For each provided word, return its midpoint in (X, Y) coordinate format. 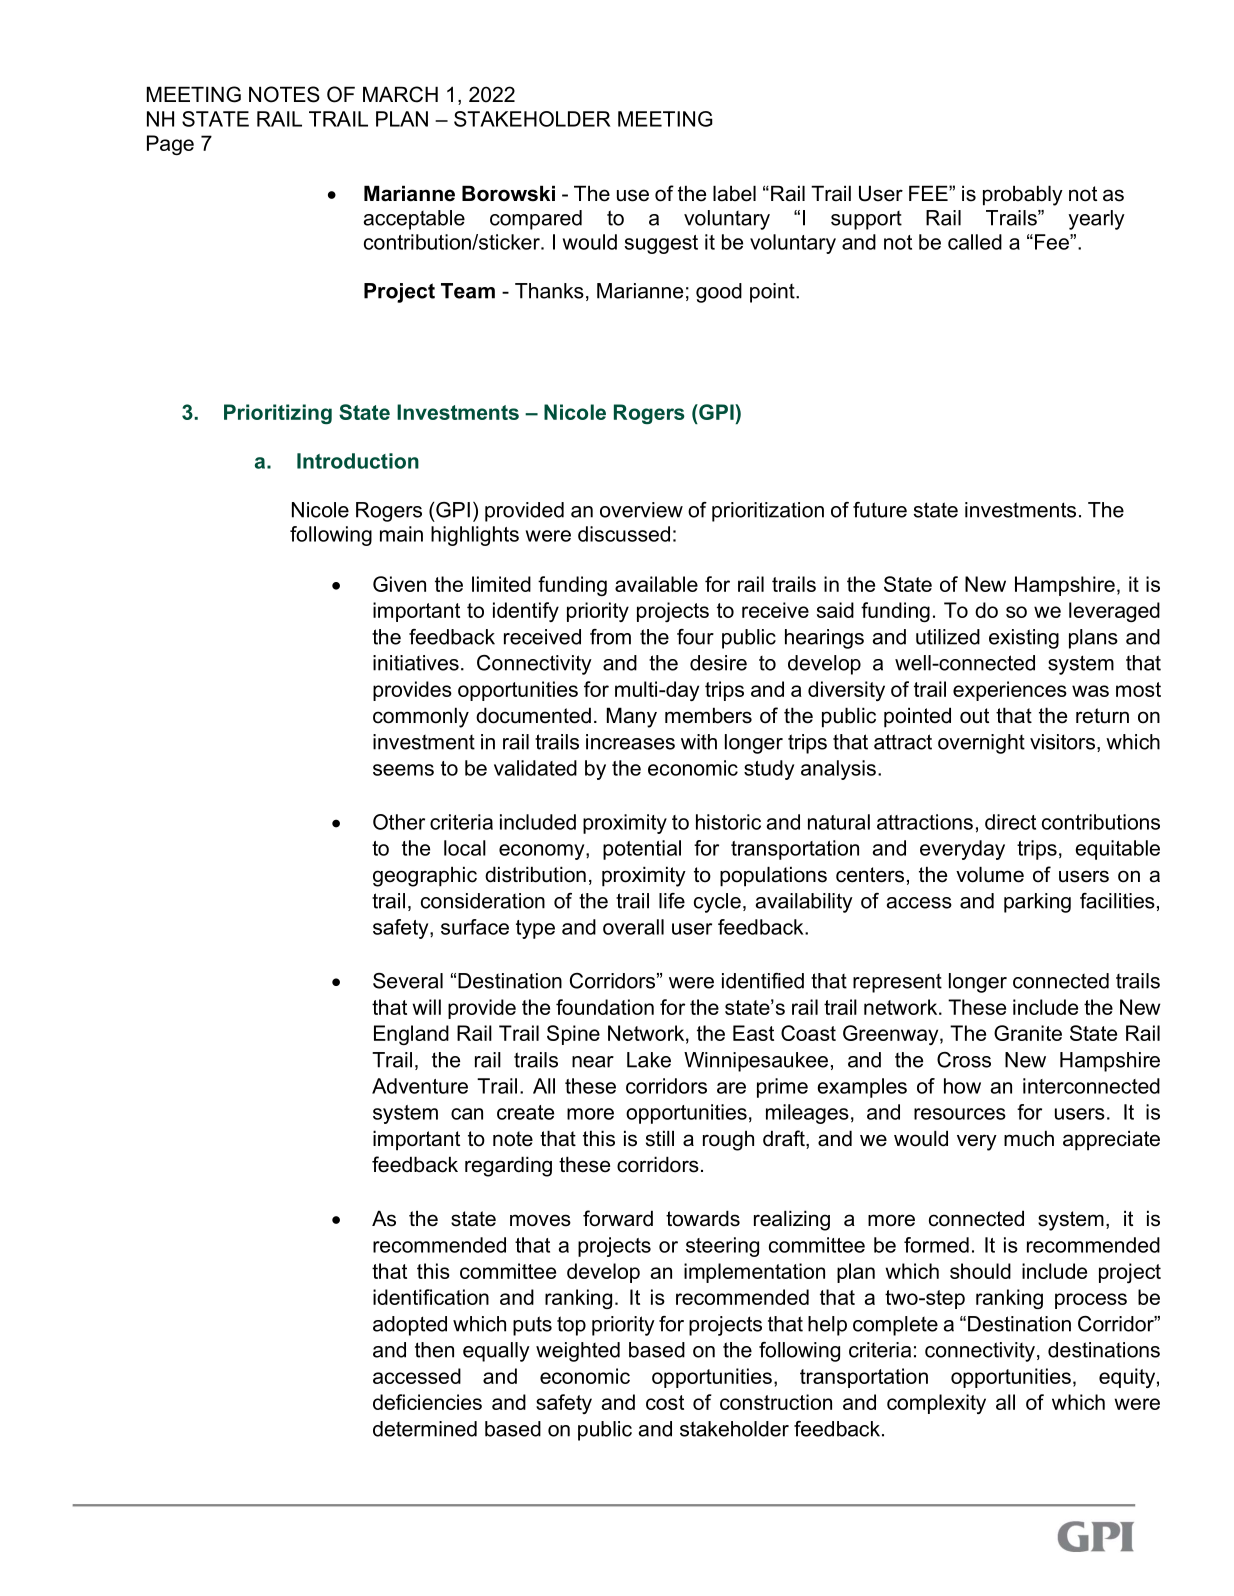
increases (630, 742)
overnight (981, 744)
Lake (649, 1060)
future (880, 510)
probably (1023, 195)
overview (641, 510)
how (962, 1086)
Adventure (420, 1086)
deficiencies (427, 1402)
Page (170, 145)
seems (403, 770)
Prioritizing (278, 414)
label (734, 193)
